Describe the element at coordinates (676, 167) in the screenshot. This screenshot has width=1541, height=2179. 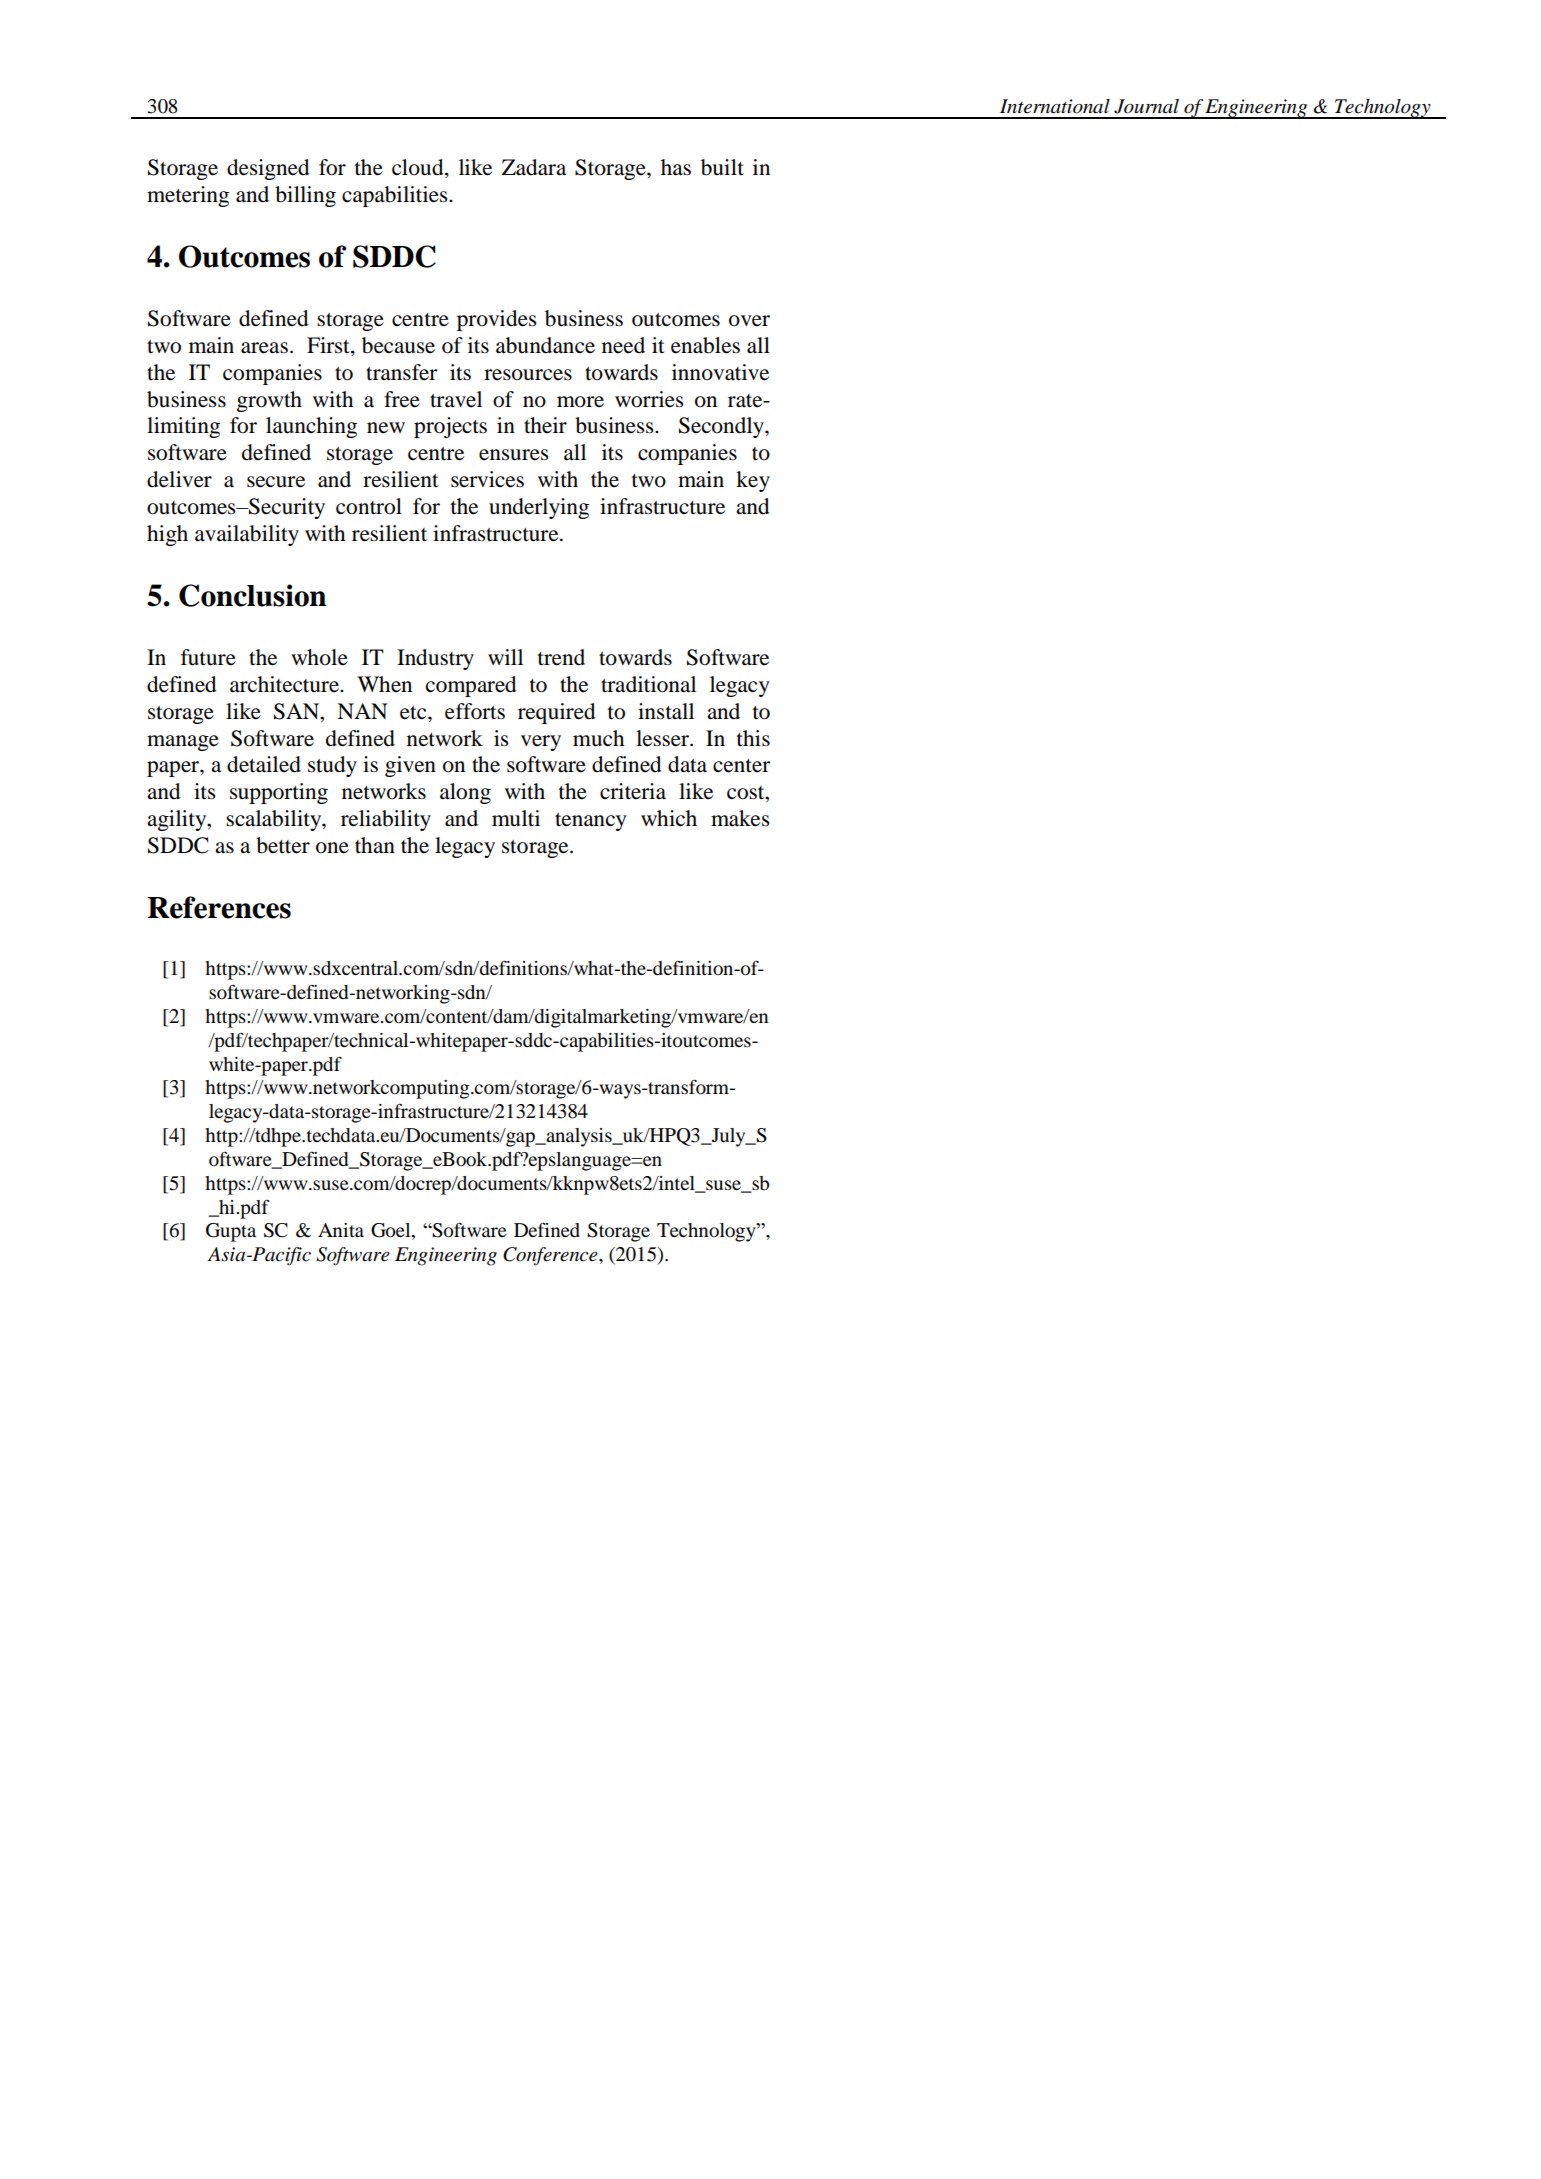
I see `has` at that location.
